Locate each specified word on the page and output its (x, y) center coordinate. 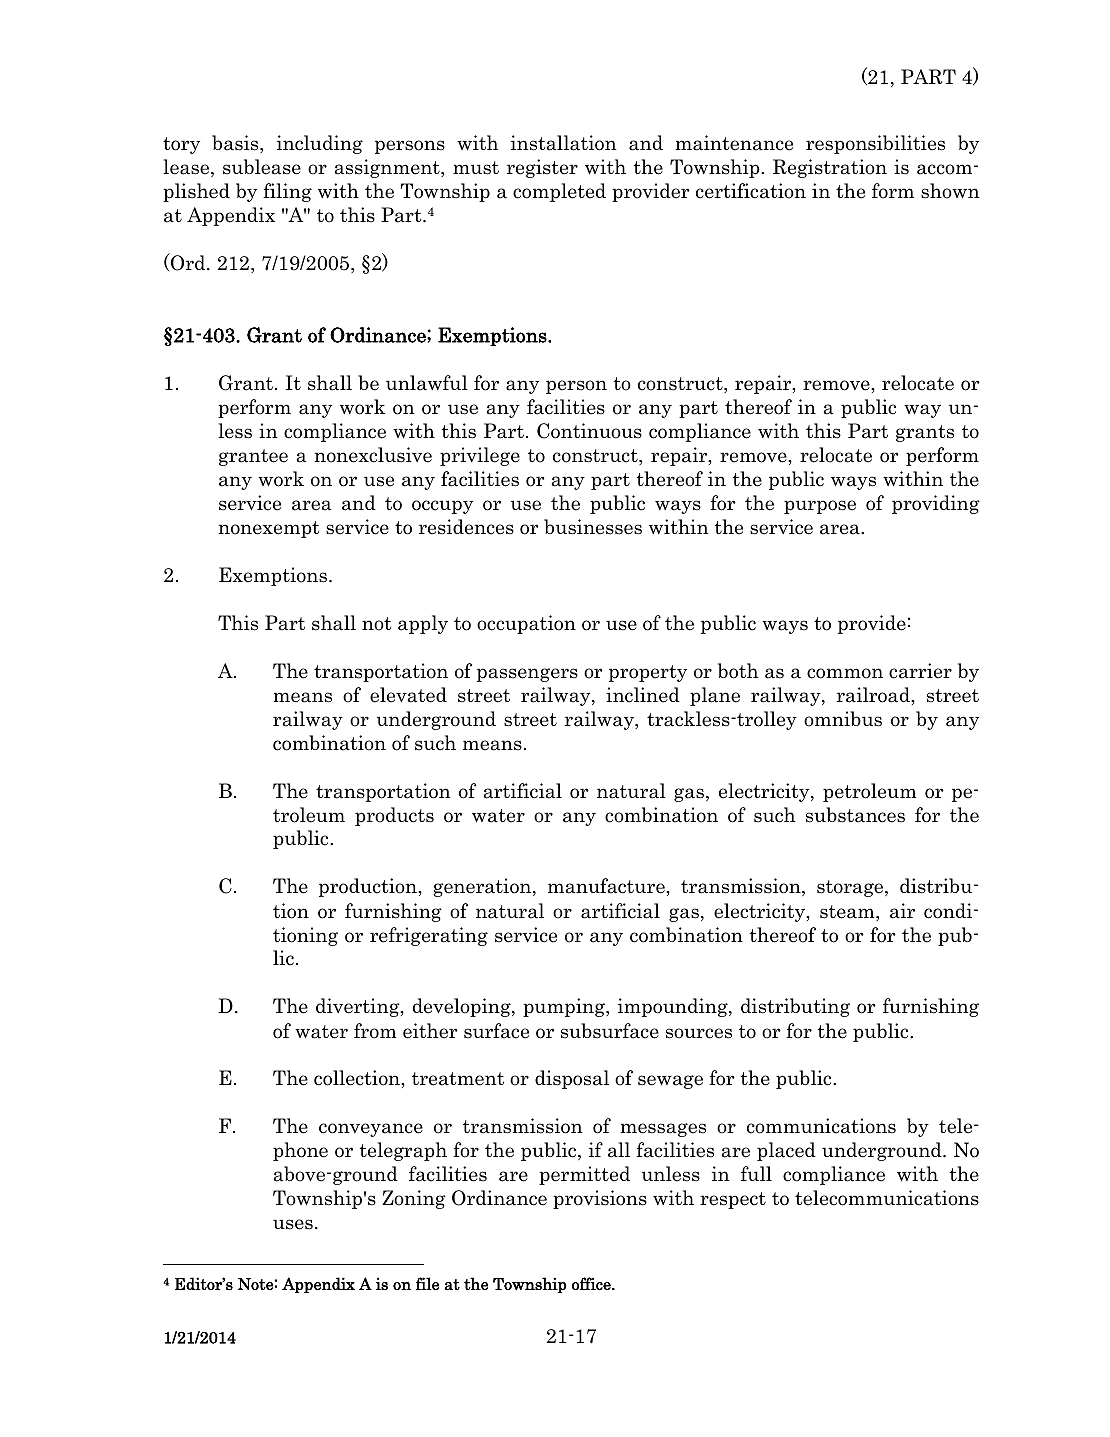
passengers (527, 675)
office (592, 1283)
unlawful (427, 383)
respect (733, 1200)
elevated (408, 695)
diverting (359, 1007)
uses (293, 1224)
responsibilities (875, 144)
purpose (820, 507)
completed (559, 192)
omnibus (843, 719)
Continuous (589, 431)
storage (851, 888)
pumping (565, 1007)
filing (287, 192)
